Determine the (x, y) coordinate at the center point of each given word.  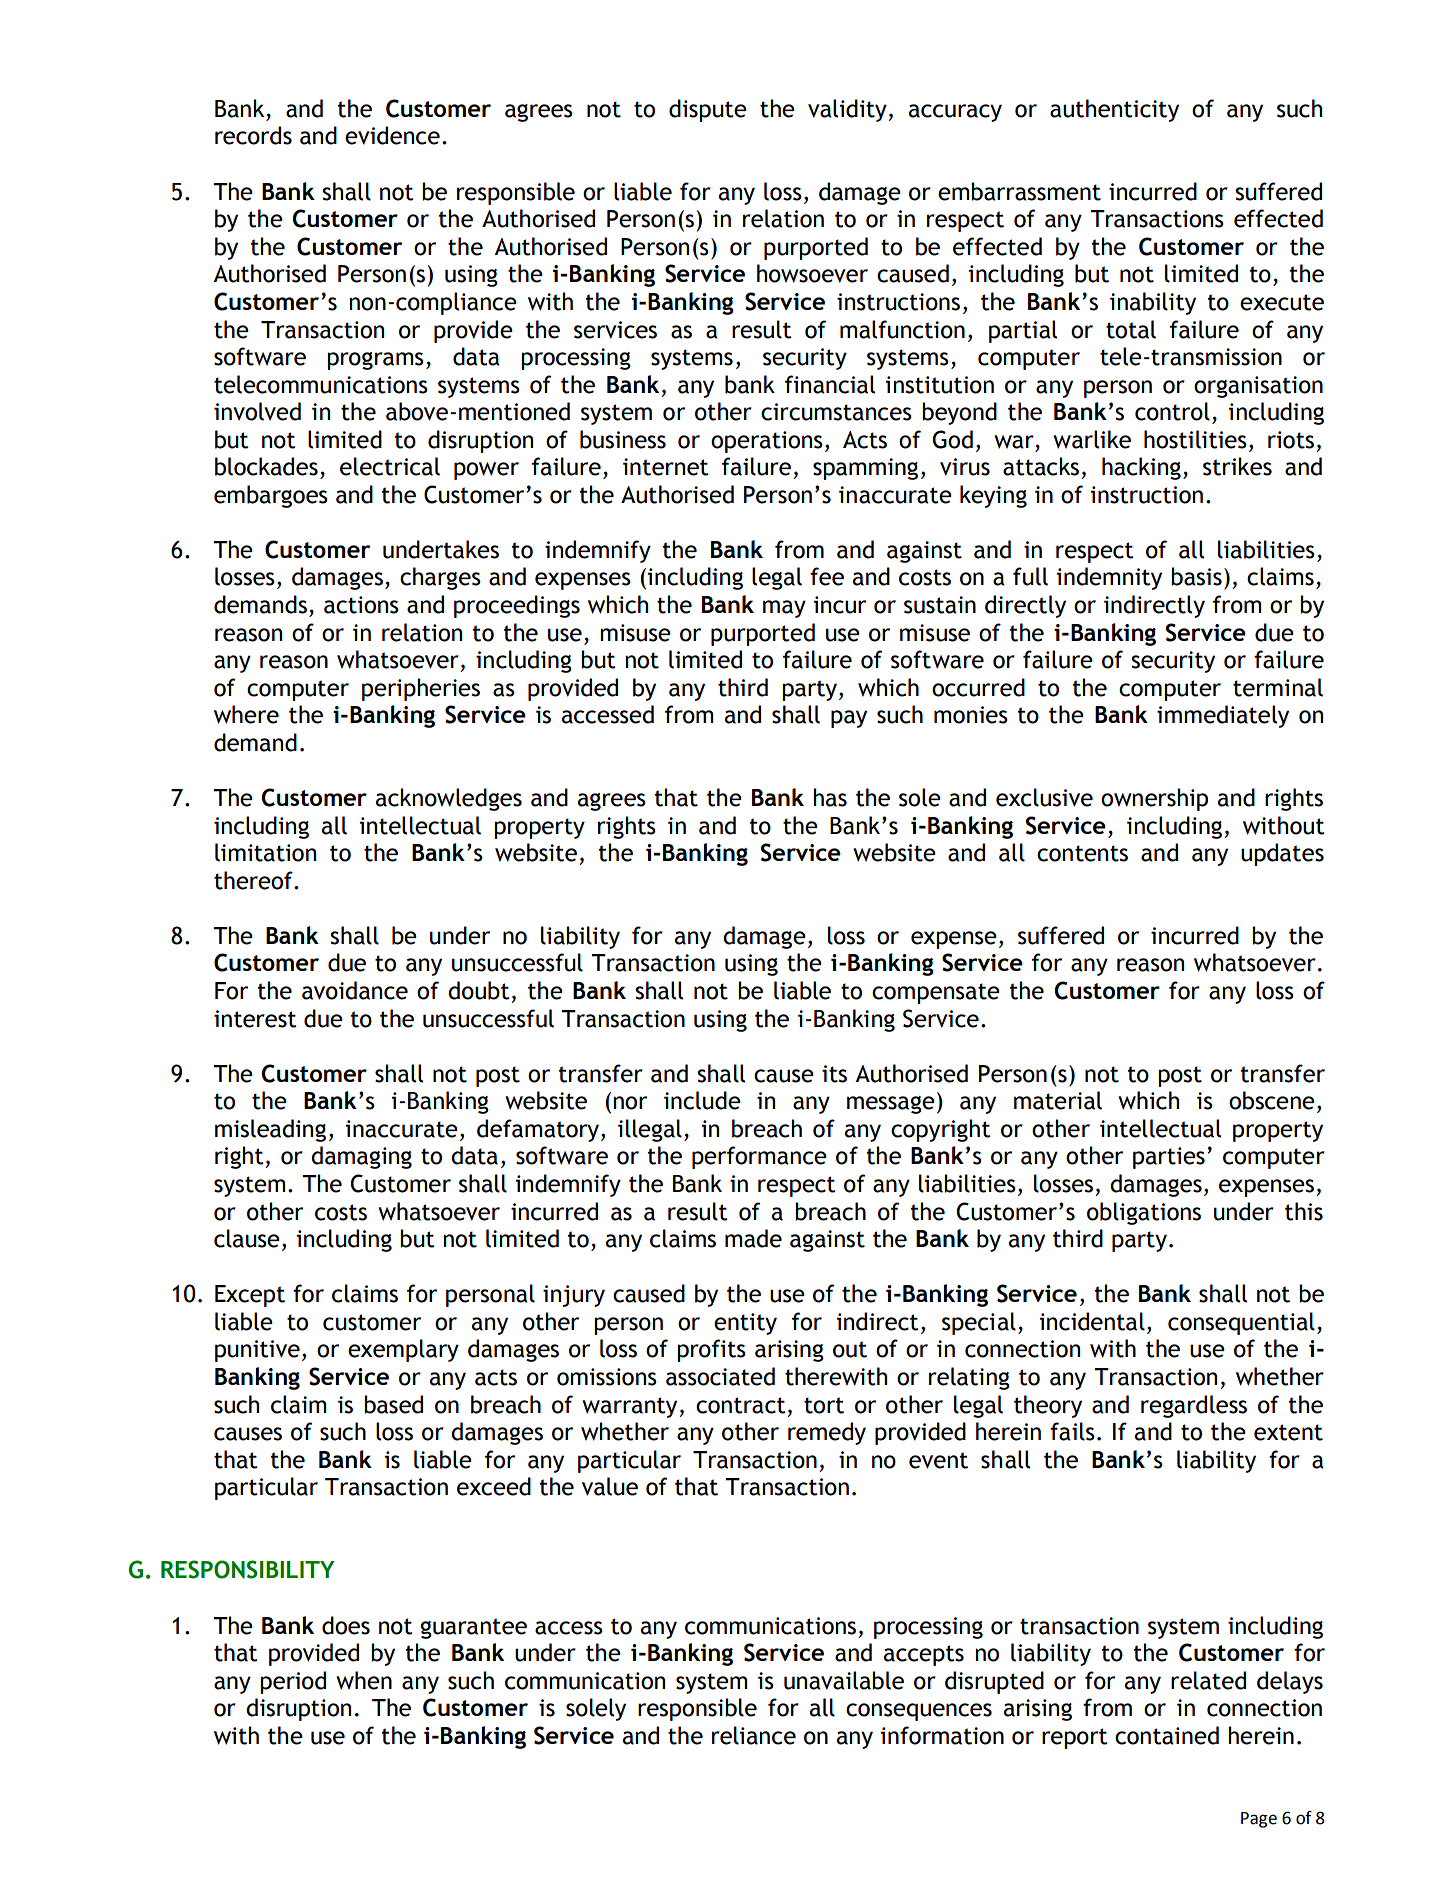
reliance (754, 1735)
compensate (936, 993)
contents (1082, 853)
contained (1167, 1735)
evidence (392, 135)
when (364, 1680)
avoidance (355, 990)
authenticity (1114, 110)
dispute (708, 110)
